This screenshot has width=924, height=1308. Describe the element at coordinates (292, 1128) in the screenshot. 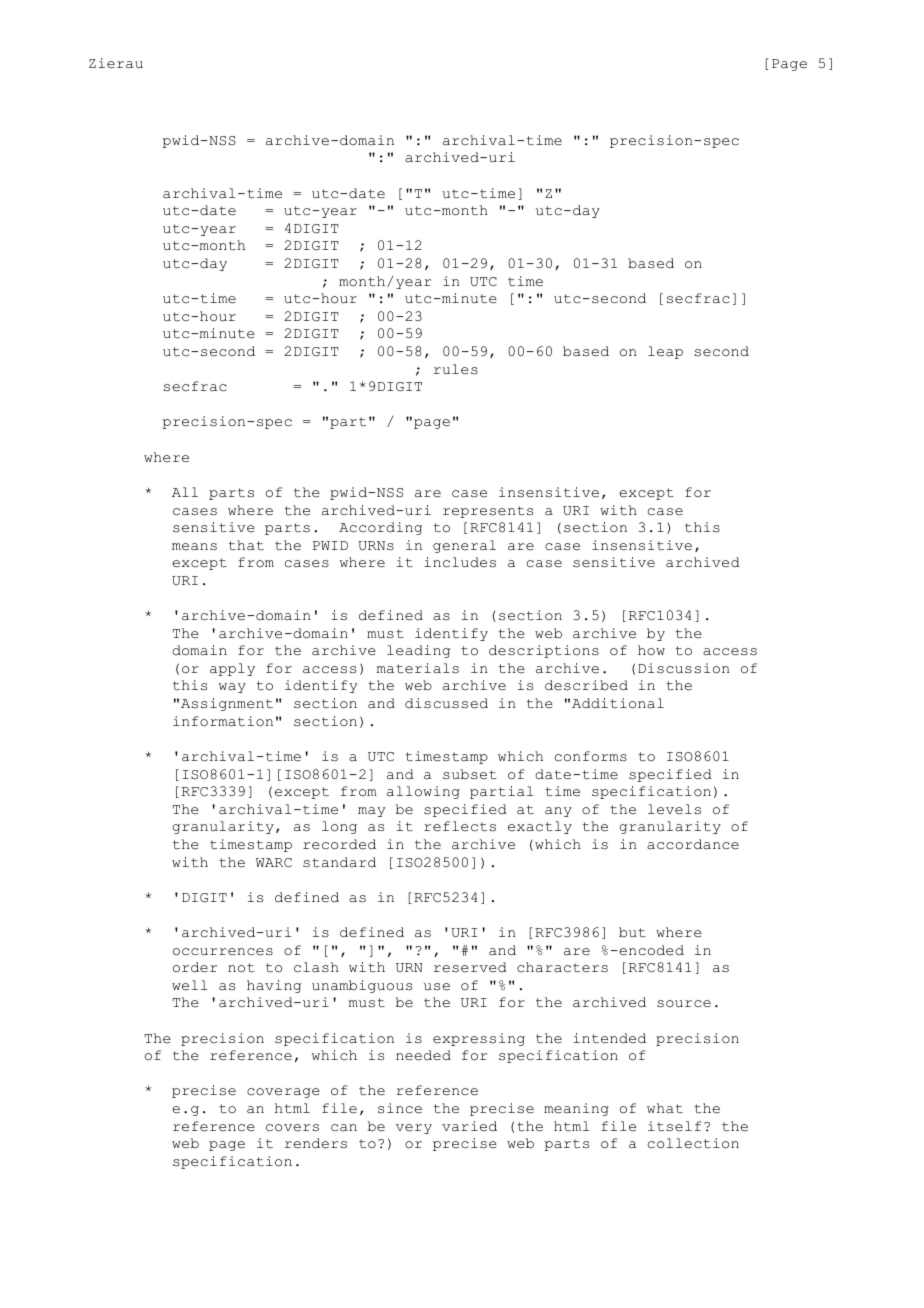

I see `covers` at that location.
